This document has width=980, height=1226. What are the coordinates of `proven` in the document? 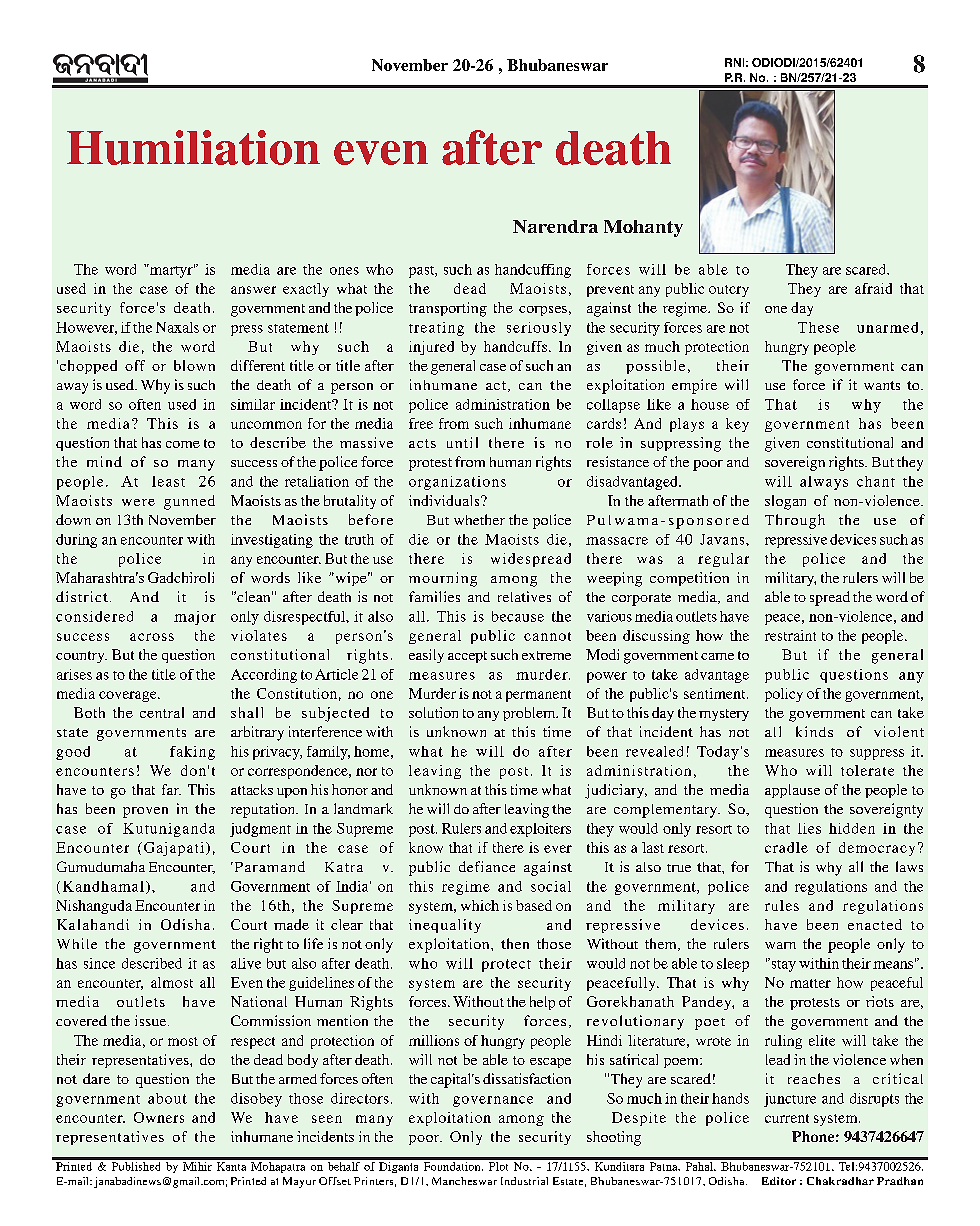 It's located at (145, 812).
